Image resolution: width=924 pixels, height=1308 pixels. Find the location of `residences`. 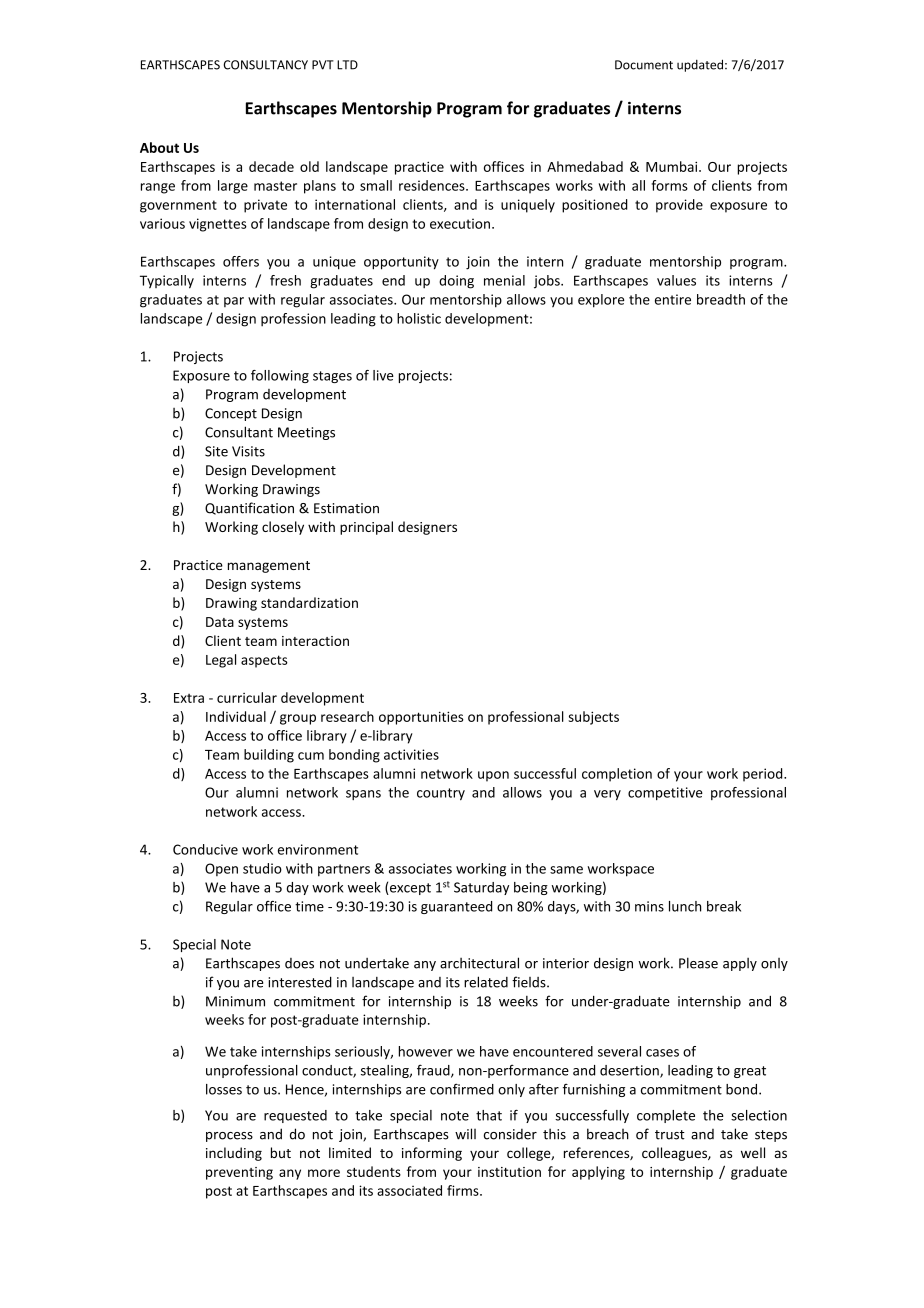

residences is located at coordinates (433, 185).
